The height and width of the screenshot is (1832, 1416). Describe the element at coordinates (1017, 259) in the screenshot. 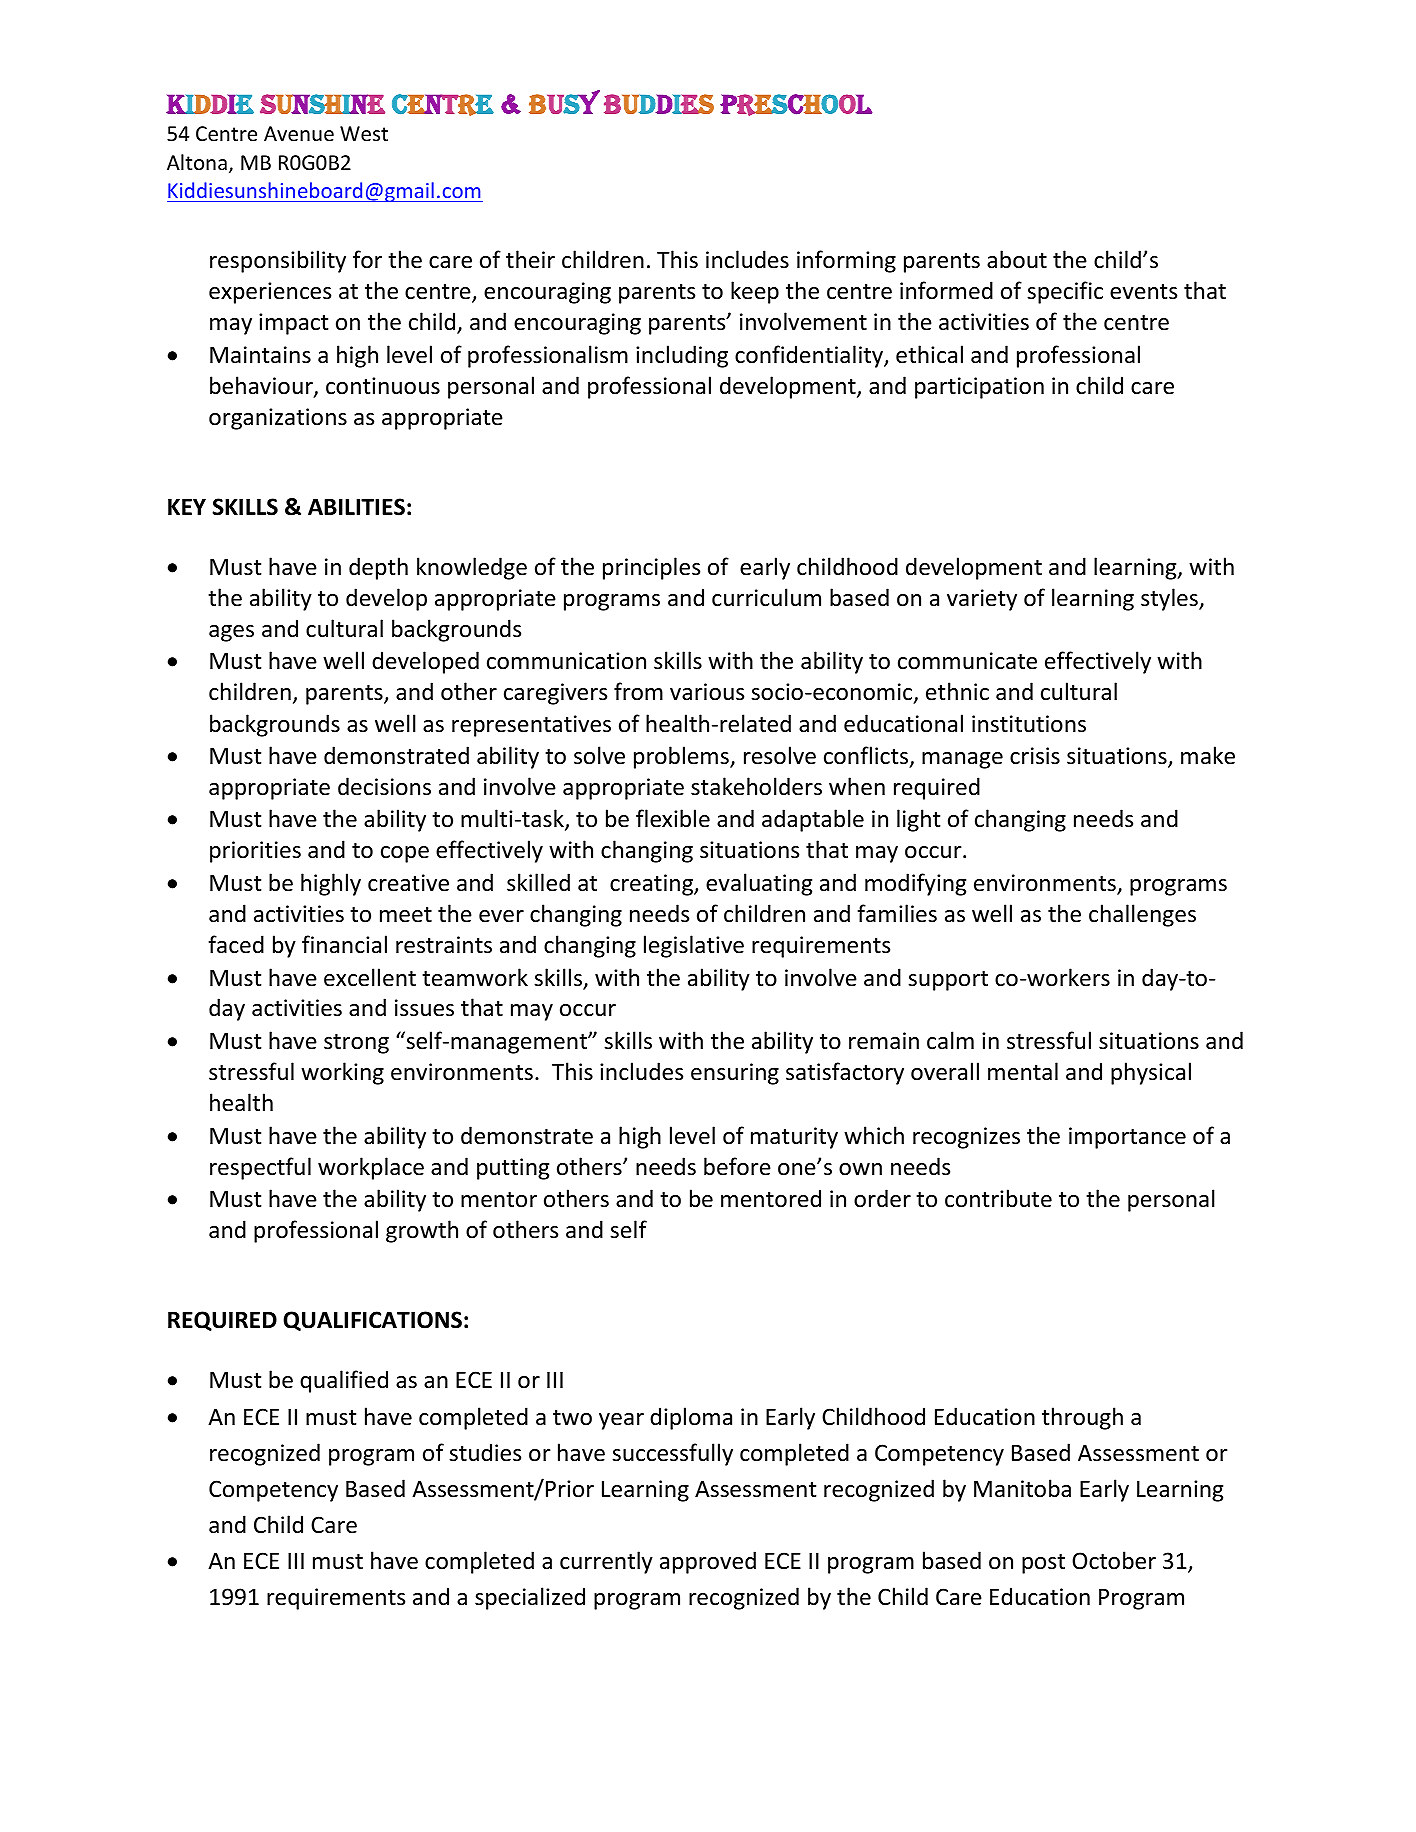

I see `about` at that location.
